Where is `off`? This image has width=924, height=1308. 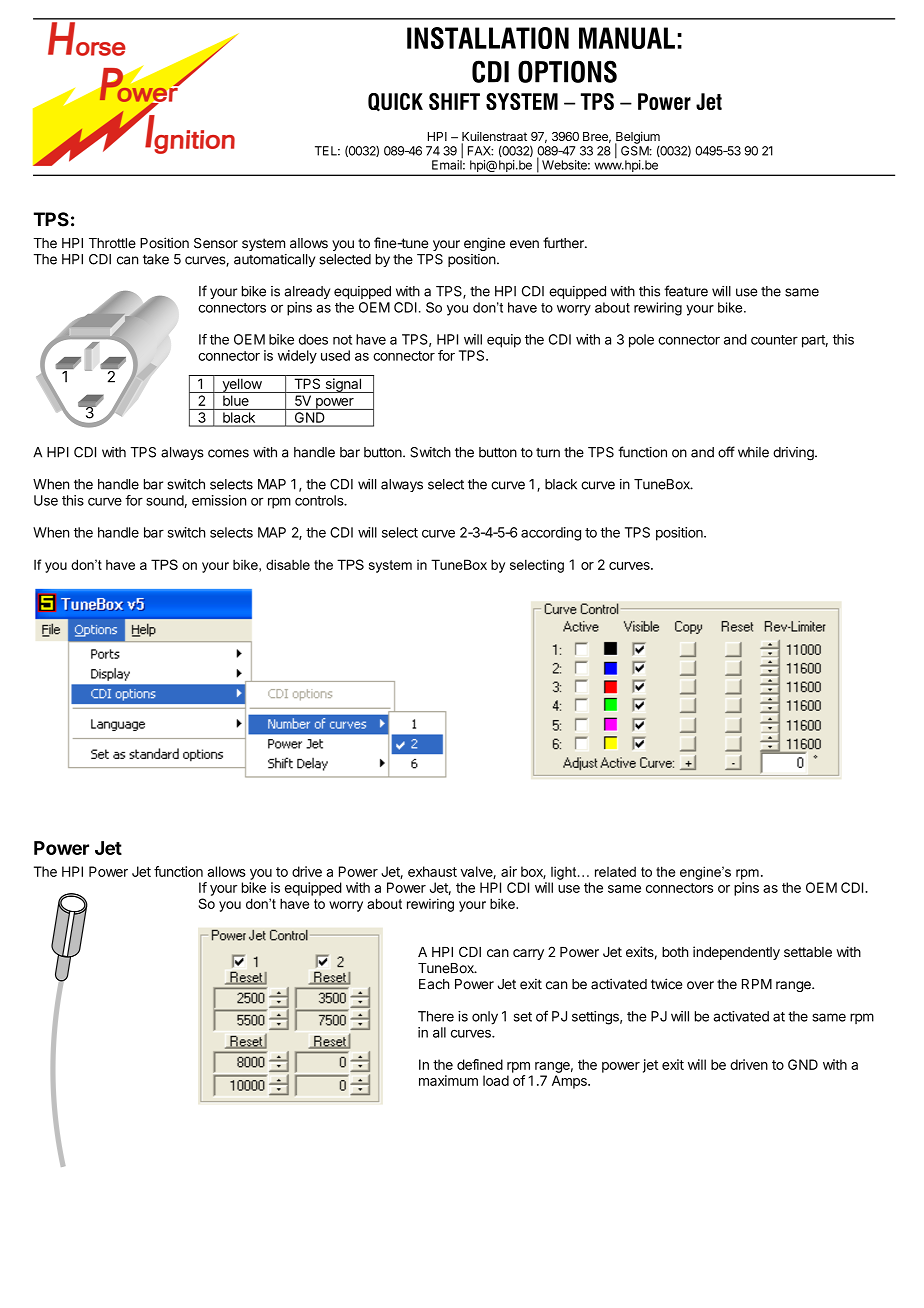 off is located at coordinates (726, 452).
